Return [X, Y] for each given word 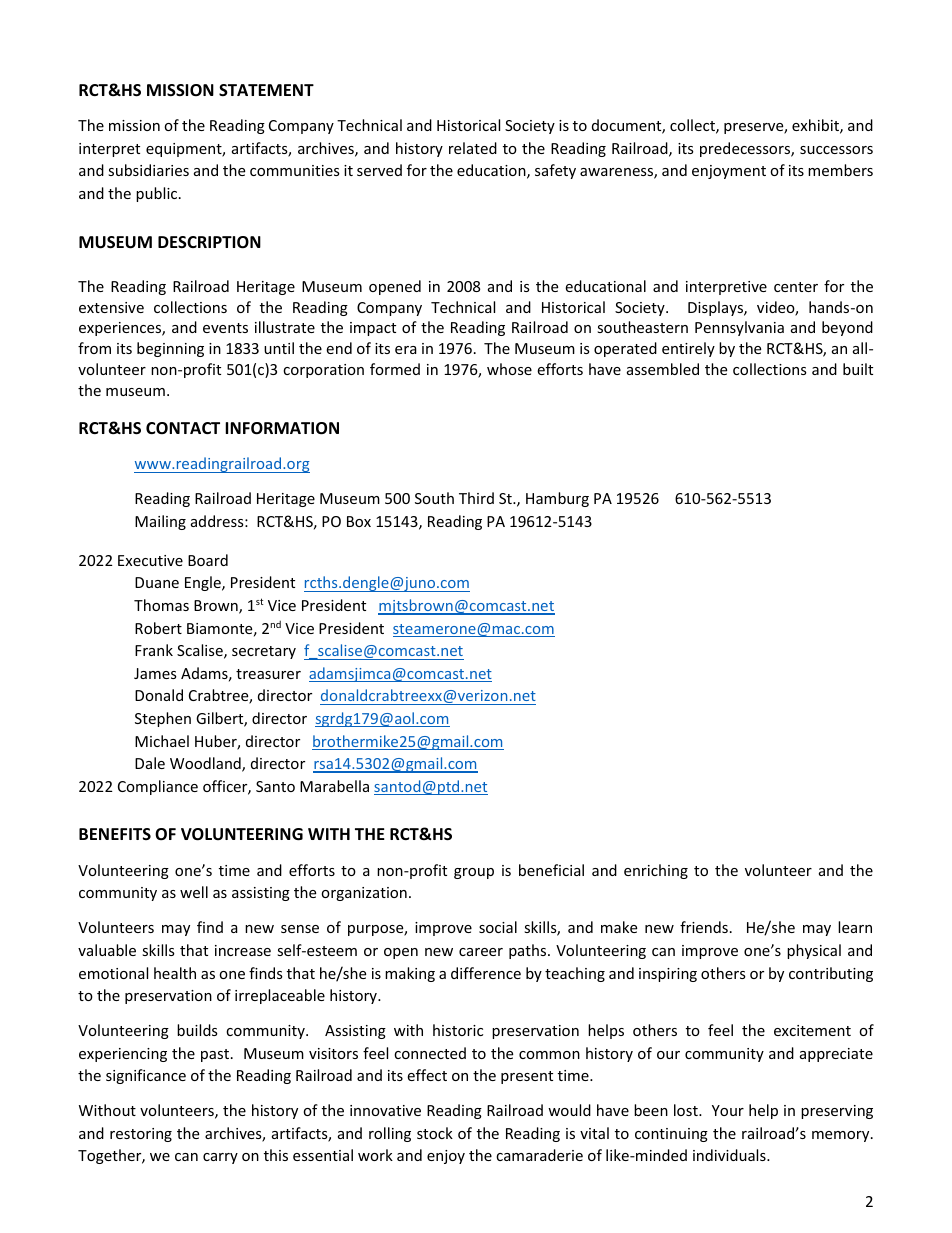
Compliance [158, 787]
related [473, 148]
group [474, 873]
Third [476, 498]
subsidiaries [148, 170]
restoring [141, 1135]
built [858, 369]
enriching [656, 871]
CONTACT [183, 428]
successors [836, 150]
